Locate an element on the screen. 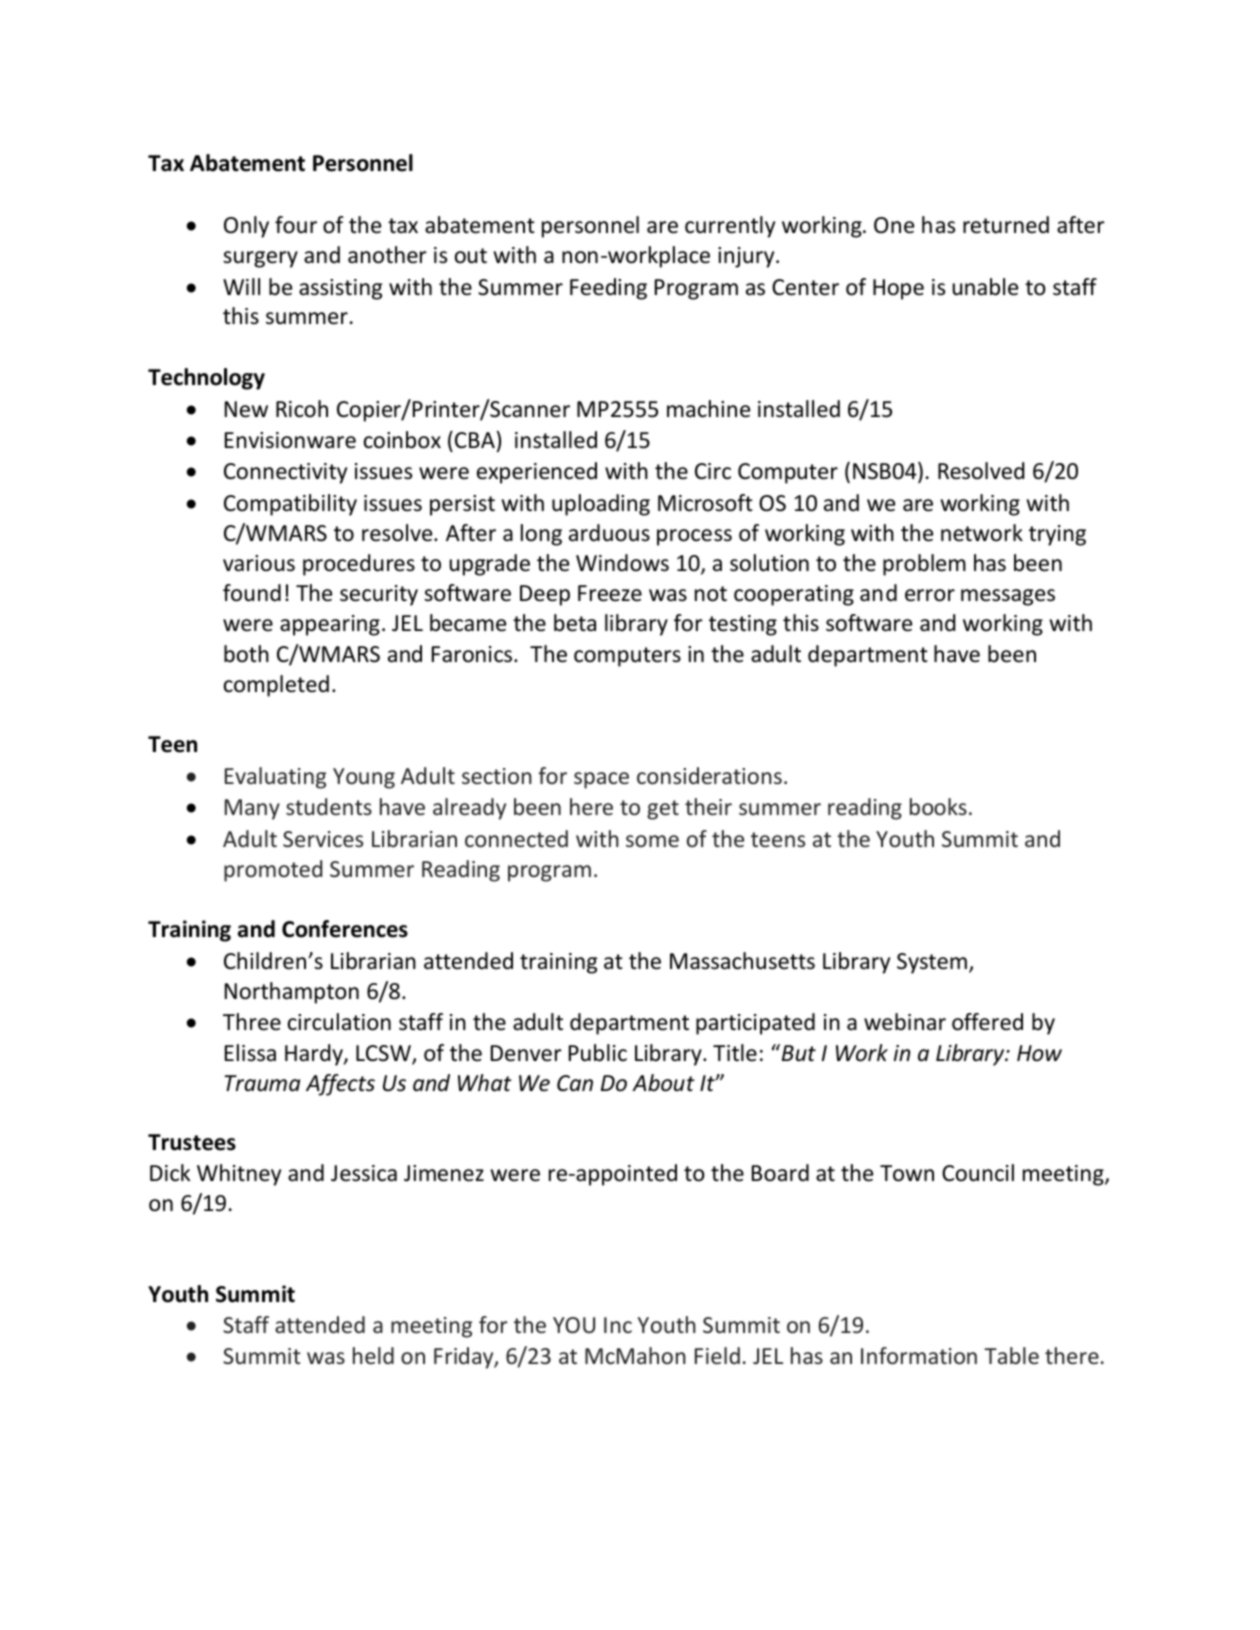 This screenshot has height=1630, width=1260. space is located at coordinates (601, 780).
